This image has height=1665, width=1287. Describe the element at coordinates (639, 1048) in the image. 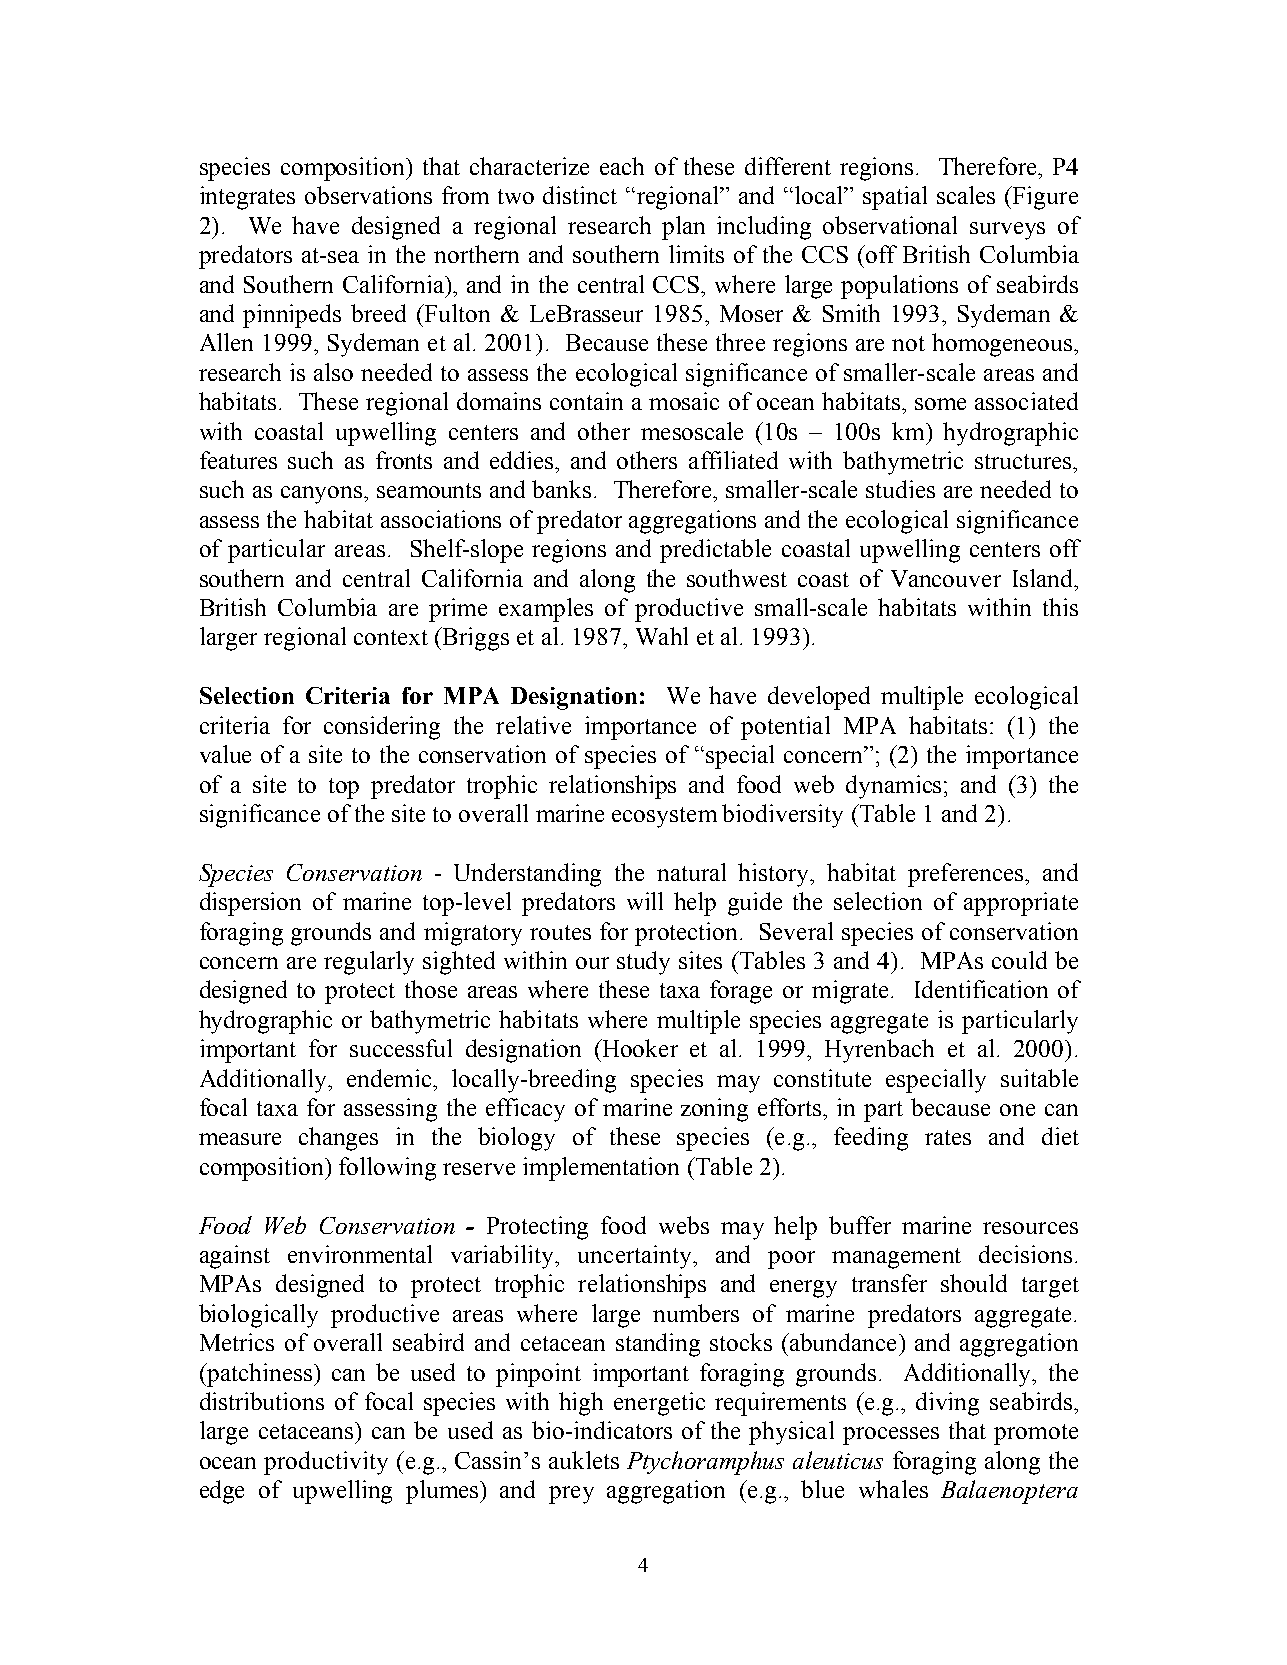

I see `Hooker` at that location.
